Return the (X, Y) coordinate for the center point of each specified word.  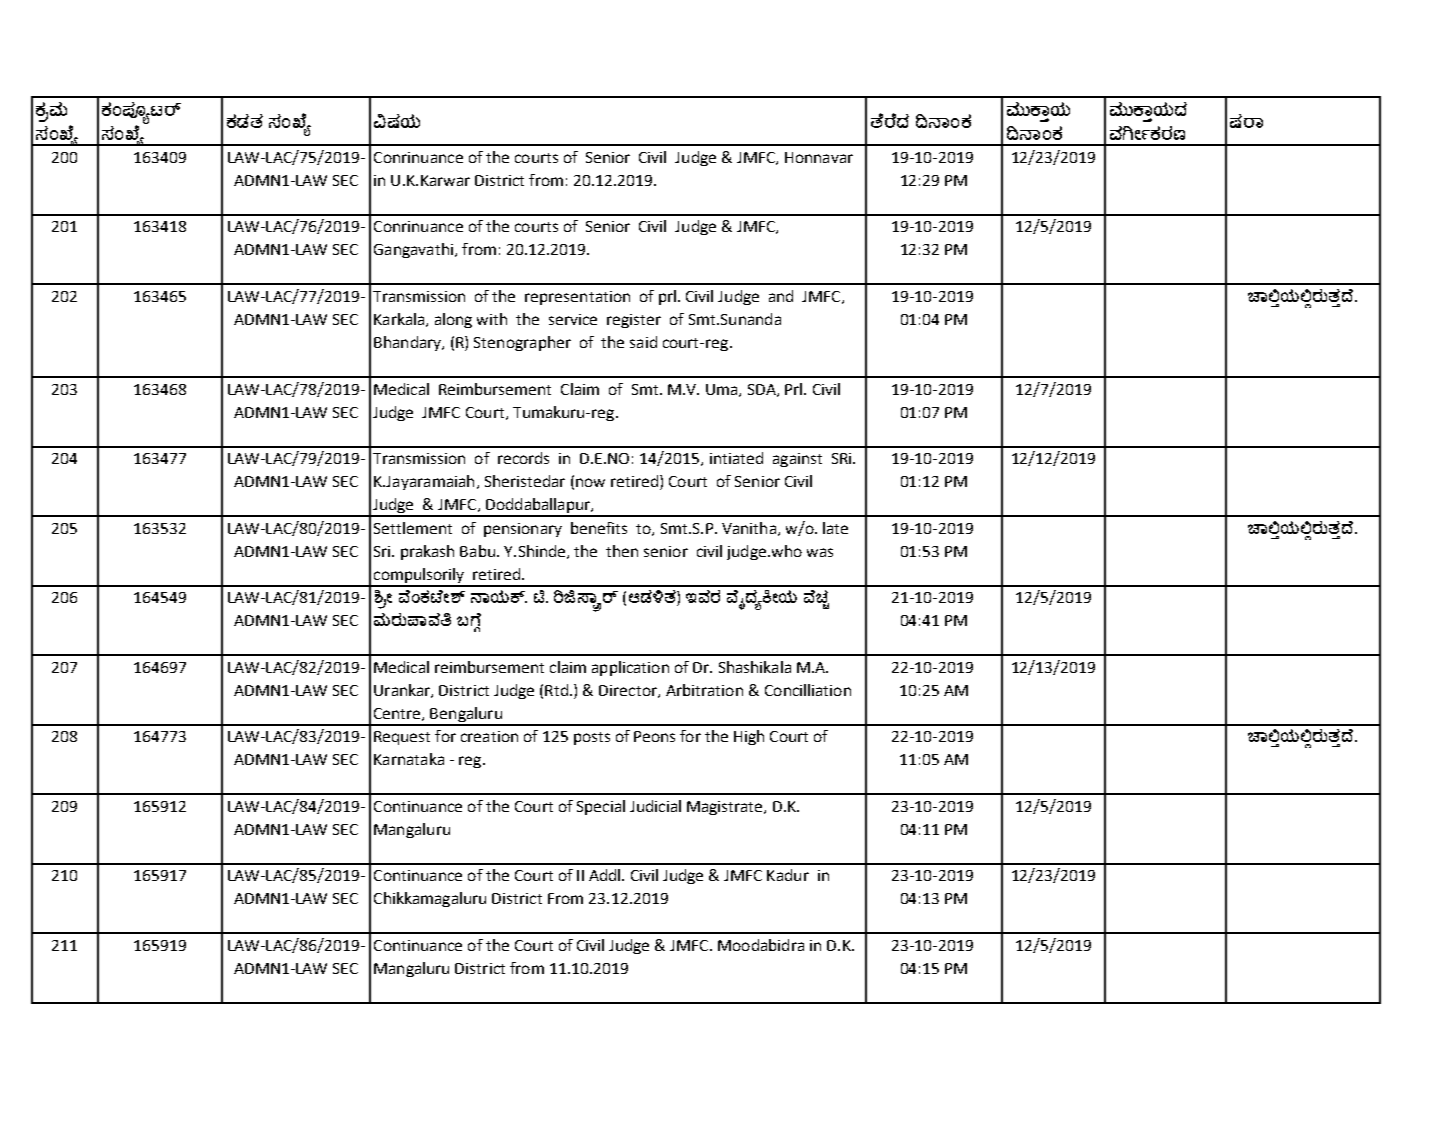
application (630, 668)
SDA (763, 390)
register (634, 321)
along (453, 320)
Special (601, 807)
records (523, 458)
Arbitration (704, 690)
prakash (427, 552)
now (590, 482)
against (797, 460)
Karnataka (409, 759)
